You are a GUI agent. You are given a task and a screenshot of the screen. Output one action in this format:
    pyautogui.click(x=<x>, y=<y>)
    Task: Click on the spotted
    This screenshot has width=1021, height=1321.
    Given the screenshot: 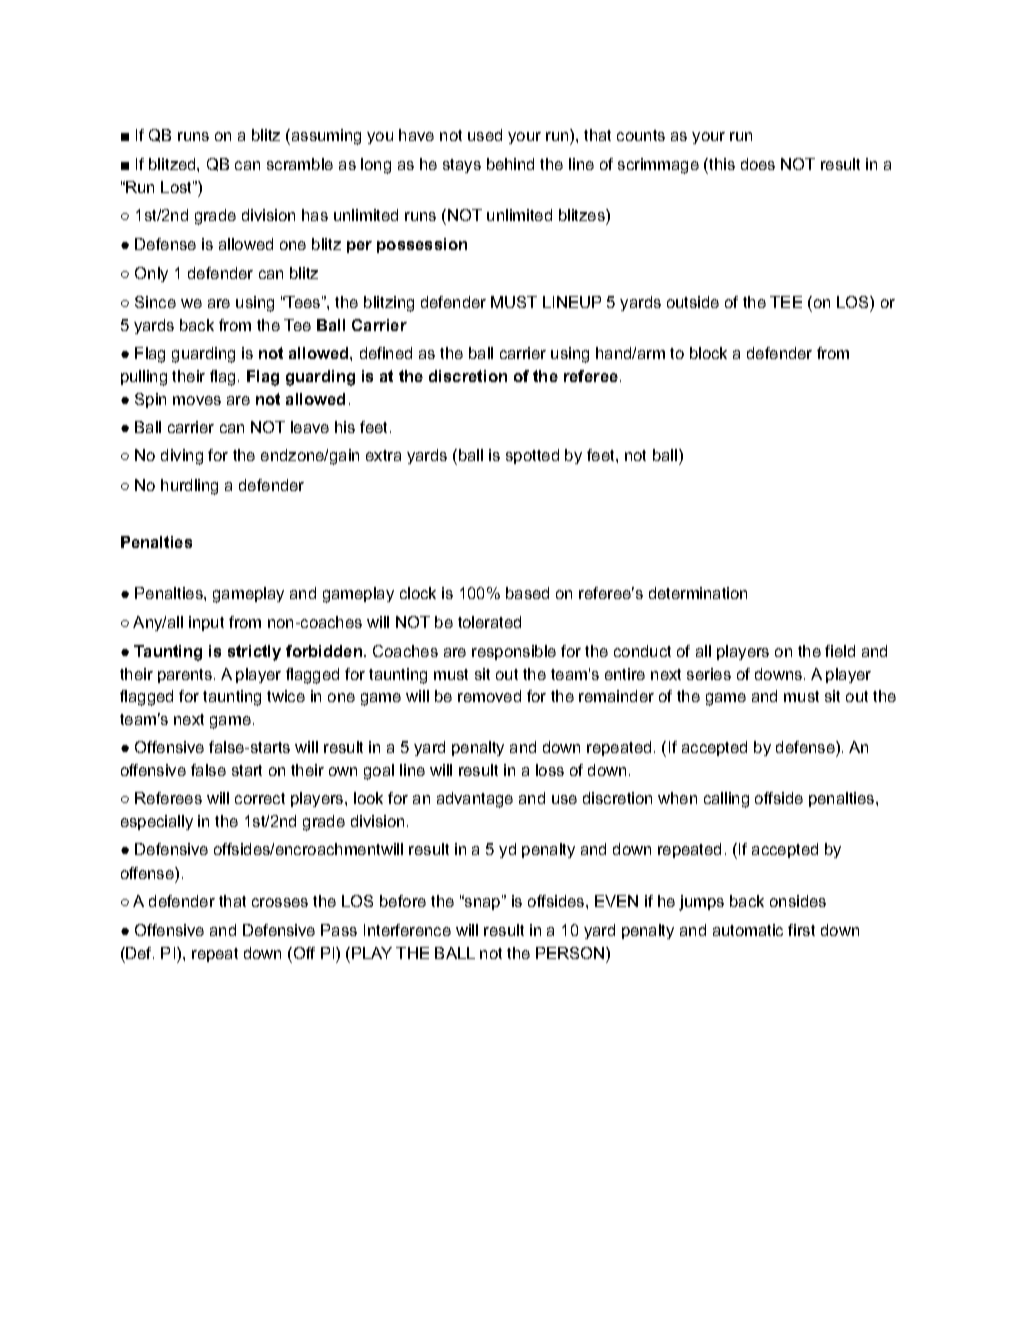 What is the action you would take?
    pyautogui.click(x=532, y=456)
